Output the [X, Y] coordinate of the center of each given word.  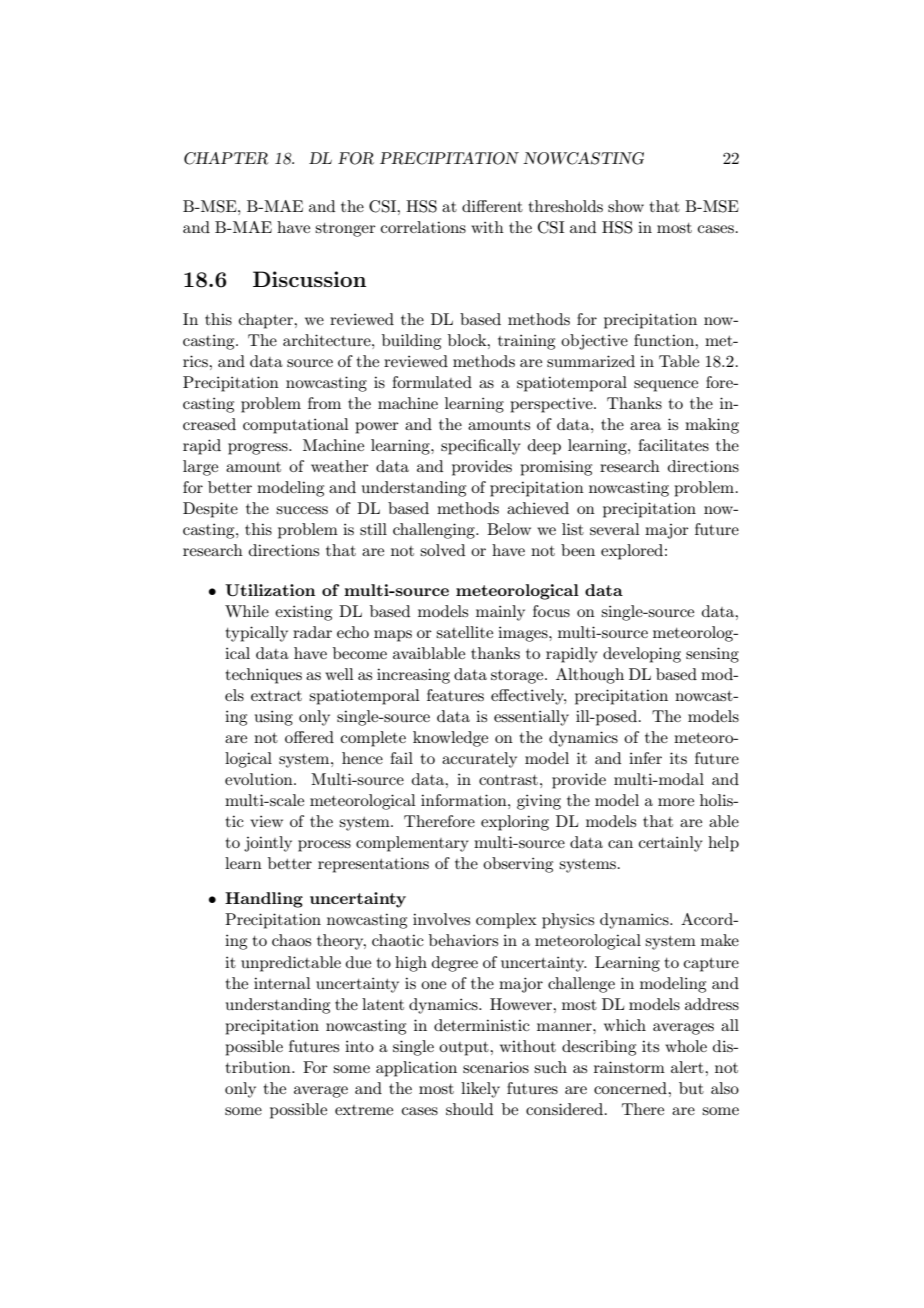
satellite [464, 632]
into [359, 1046]
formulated [432, 382]
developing [642, 655]
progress [259, 449]
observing [518, 865]
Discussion [309, 279]
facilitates [673, 445]
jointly [268, 844]
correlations [423, 227]
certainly [671, 844]
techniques [264, 676]
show [626, 206]
